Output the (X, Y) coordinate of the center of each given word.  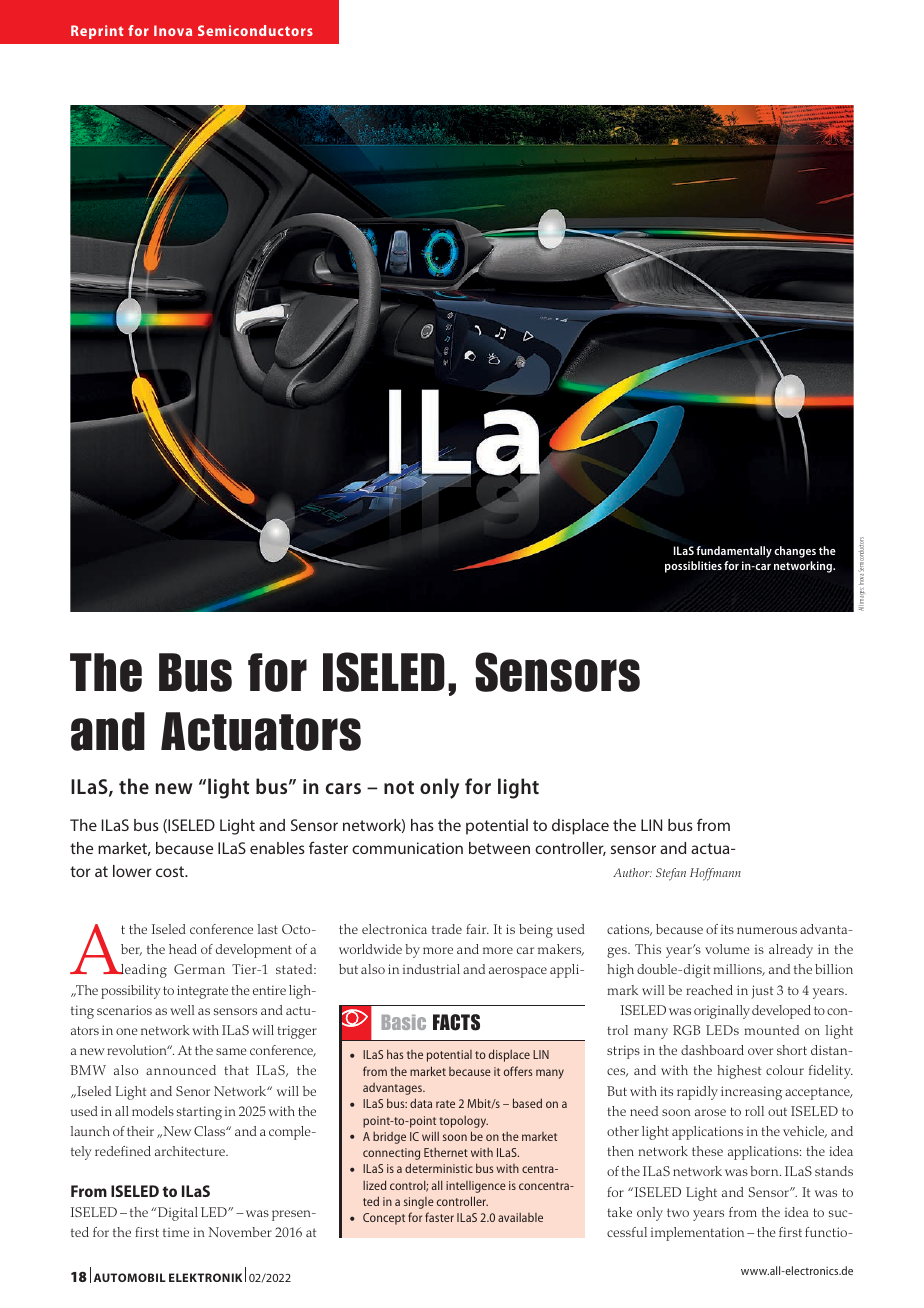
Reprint (97, 32)
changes (795, 552)
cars (343, 788)
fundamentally (734, 552)
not (399, 787)
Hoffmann (715, 874)
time (176, 1232)
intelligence (476, 1187)
